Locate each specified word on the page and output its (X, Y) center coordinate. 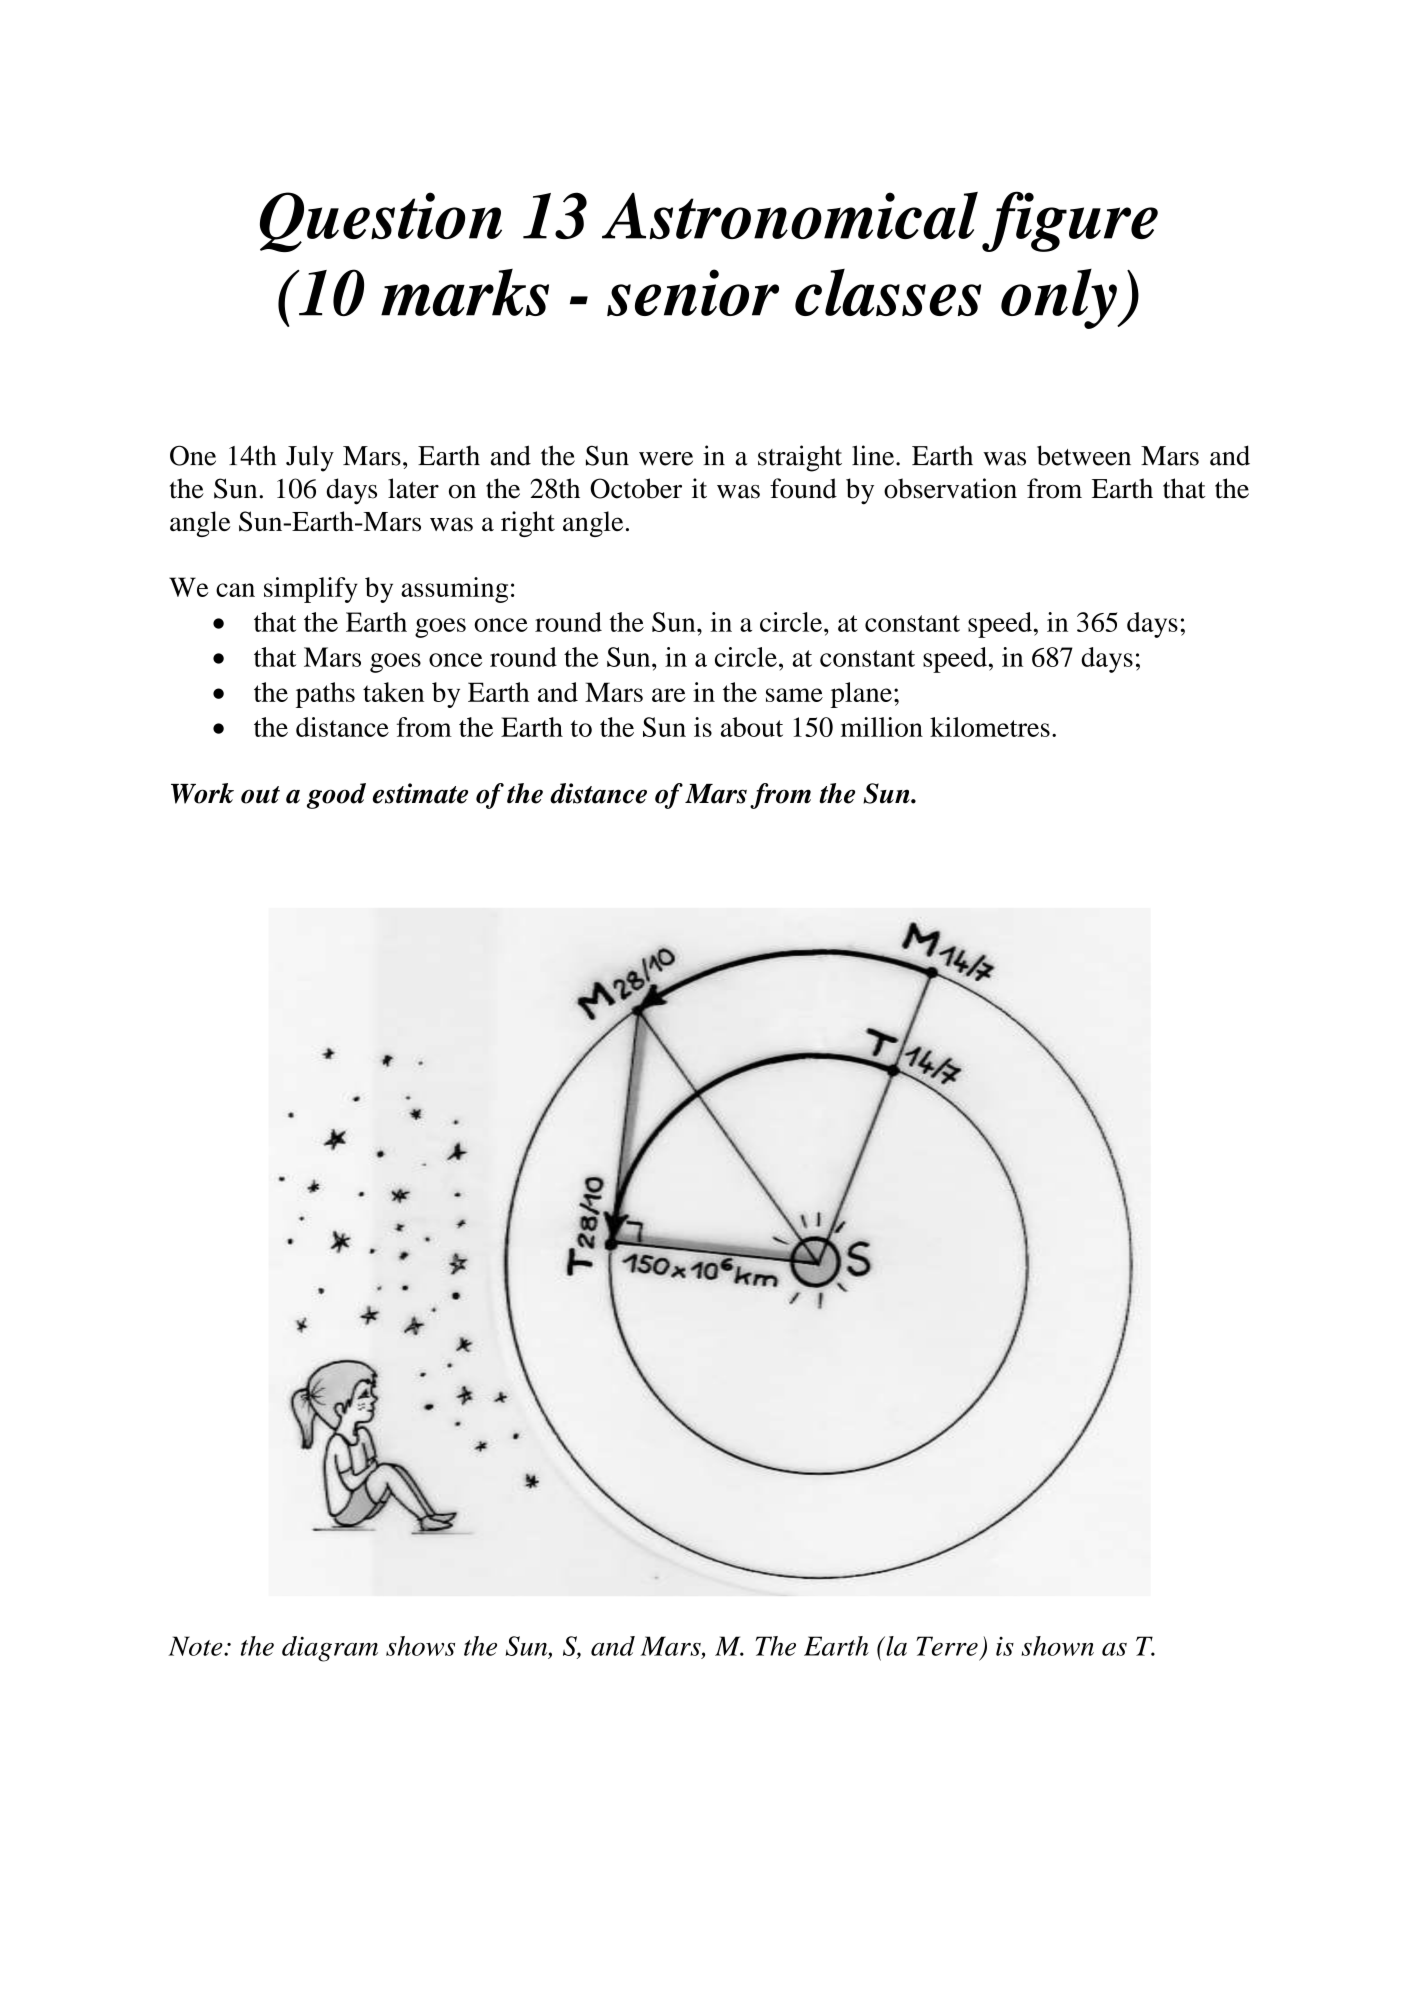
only (1060, 299)
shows (420, 1646)
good (336, 796)
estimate (420, 793)
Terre (947, 1646)
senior (693, 292)
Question (381, 222)
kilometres (990, 727)
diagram (330, 1649)
